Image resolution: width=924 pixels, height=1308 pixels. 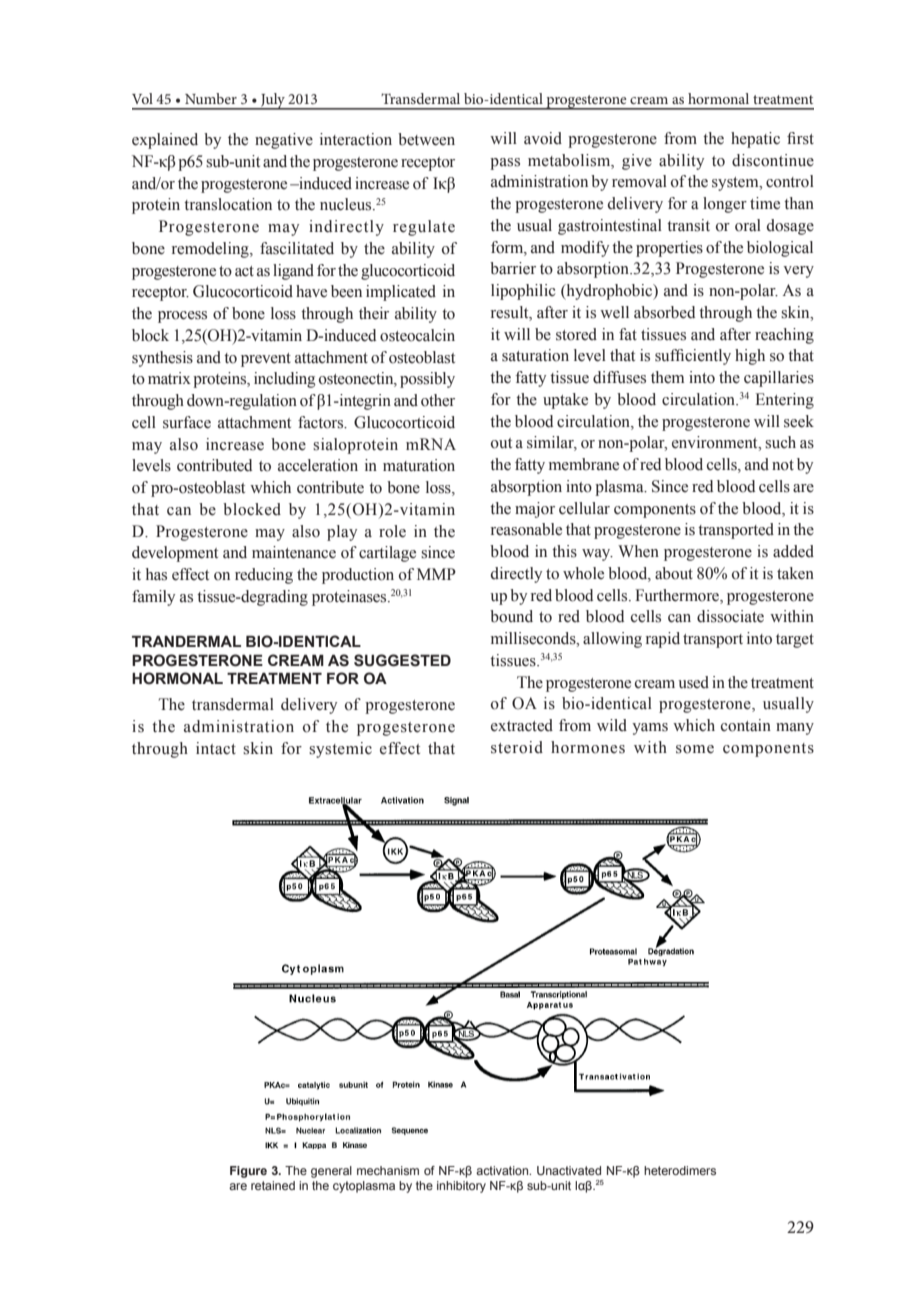 I want to click on some, so click(x=695, y=749).
